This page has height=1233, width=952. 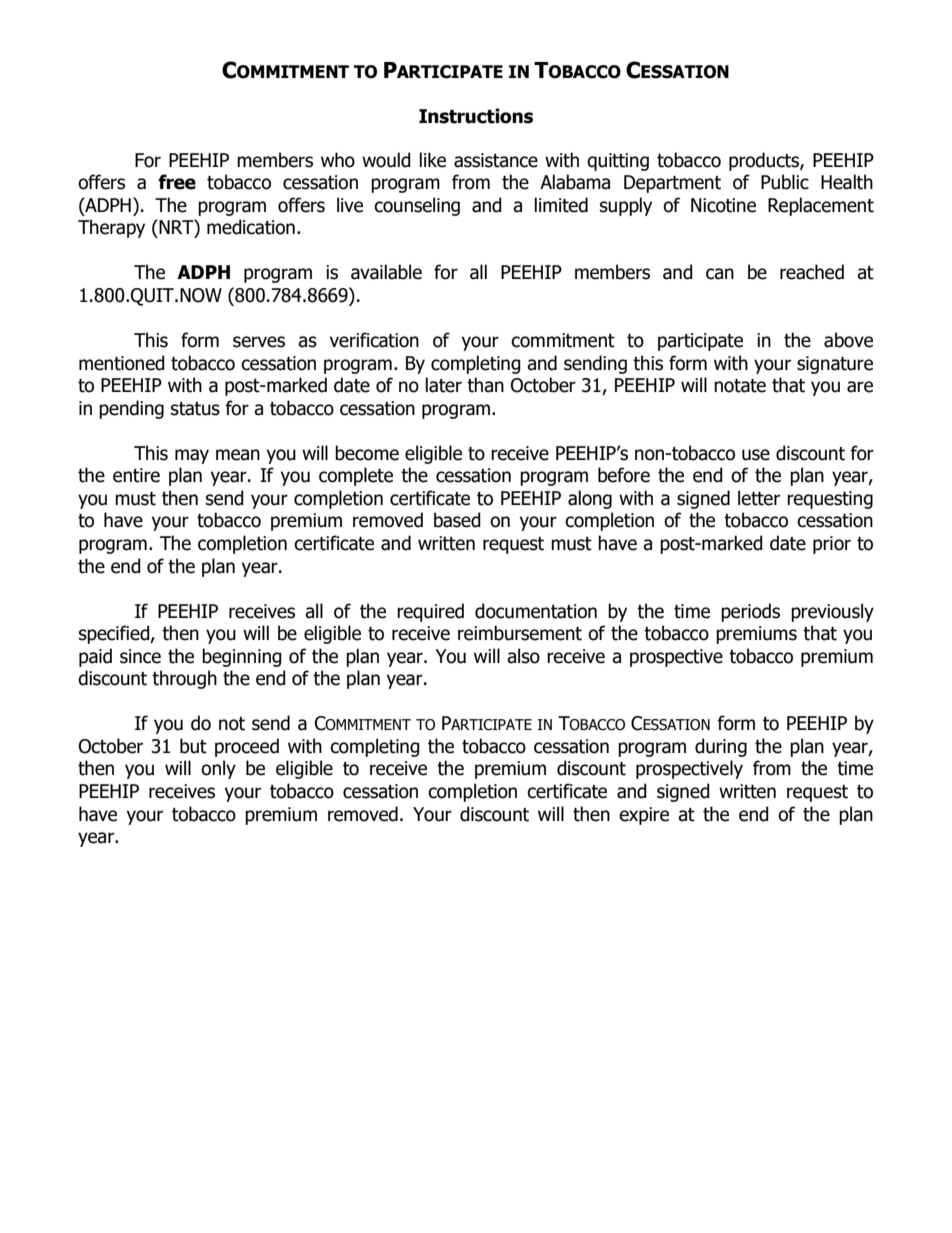 I want to click on mentioned, so click(x=122, y=363).
